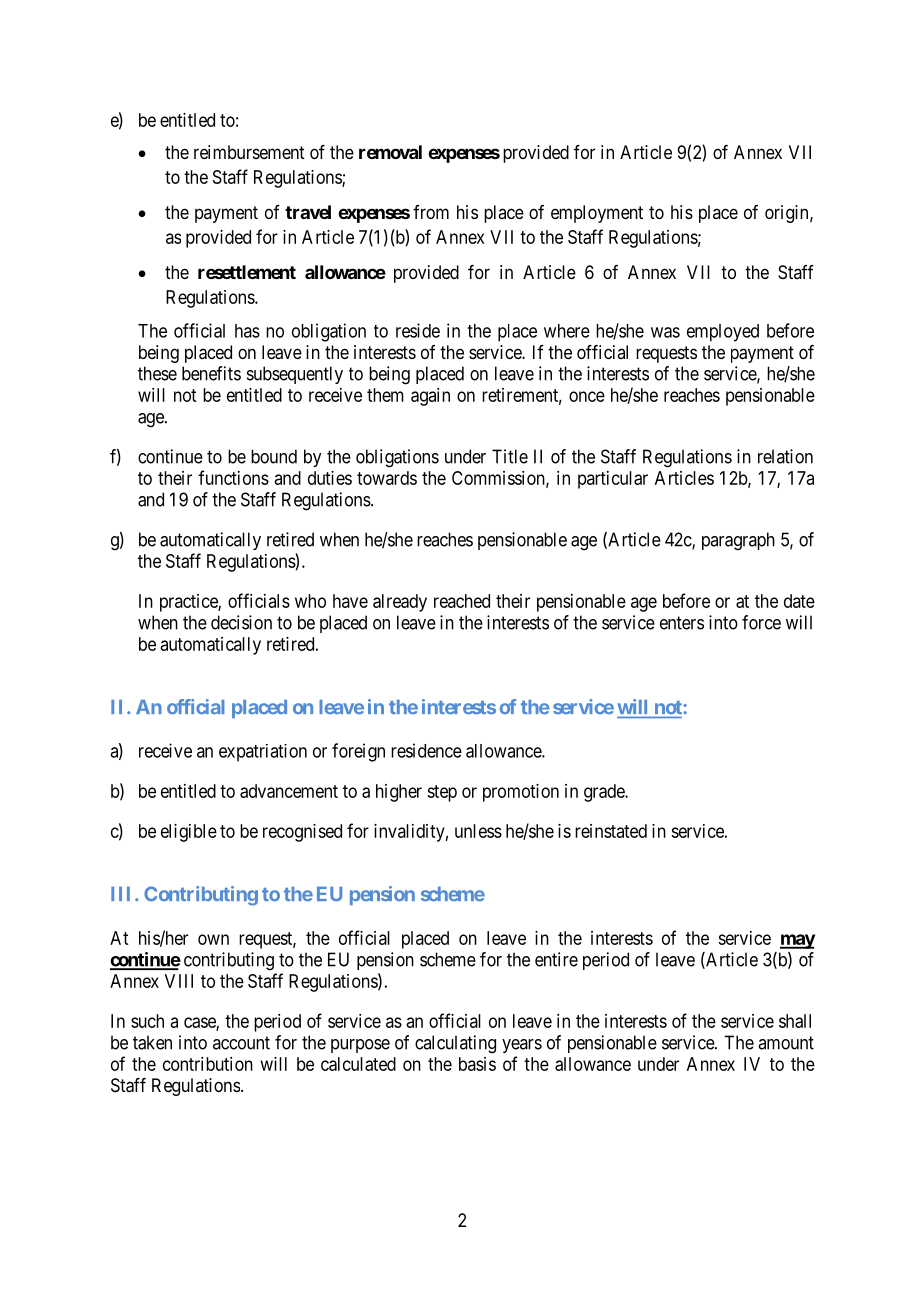 The image size is (924, 1308). What do you see at coordinates (431, 212) in the document?
I see `from` at bounding box center [431, 212].
